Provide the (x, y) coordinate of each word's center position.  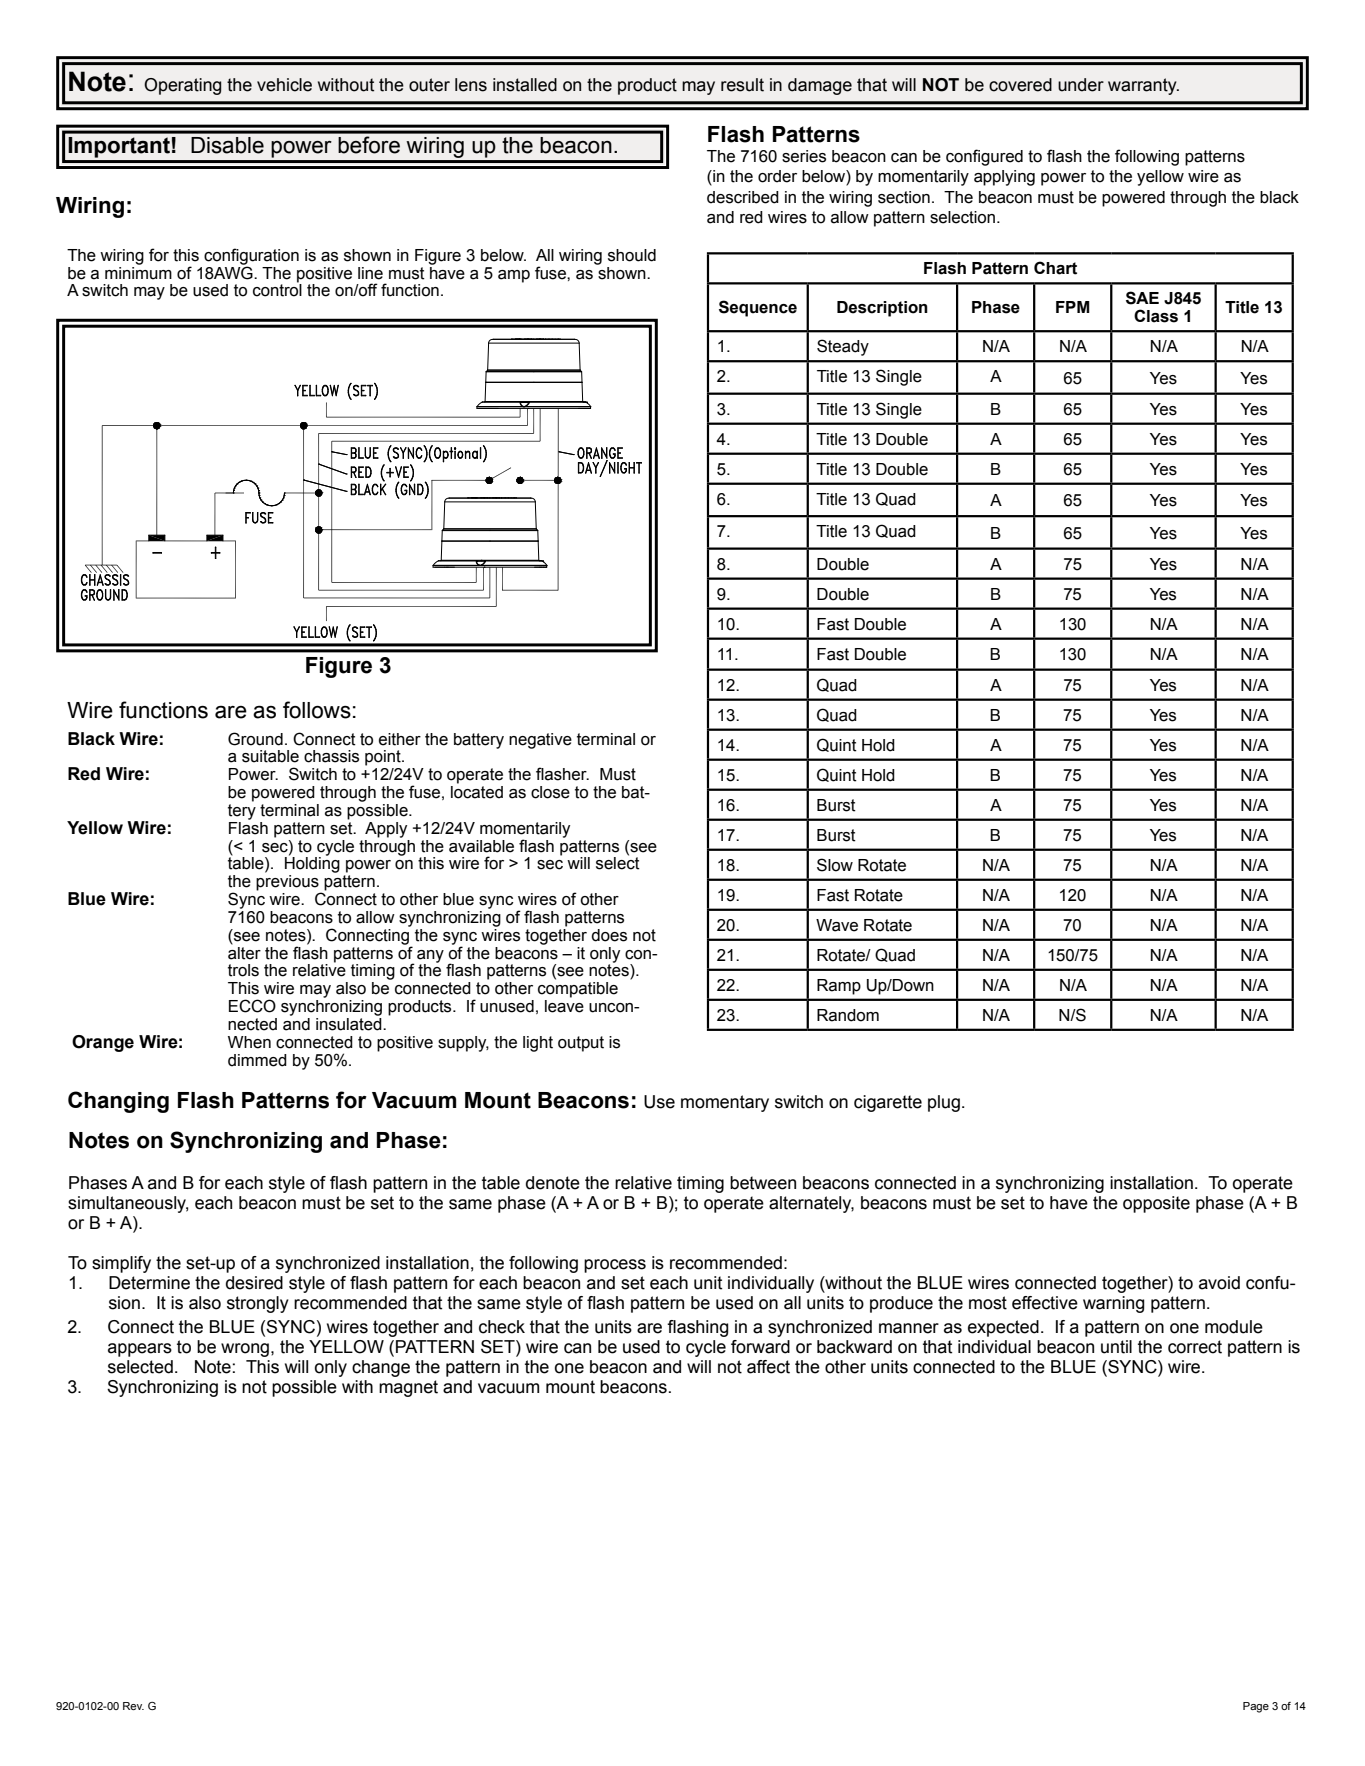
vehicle (284, 85)
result (742, 85)
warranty (1143, 86)
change (381, 1368)
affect (768, 1367)
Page (1256, 1707)
